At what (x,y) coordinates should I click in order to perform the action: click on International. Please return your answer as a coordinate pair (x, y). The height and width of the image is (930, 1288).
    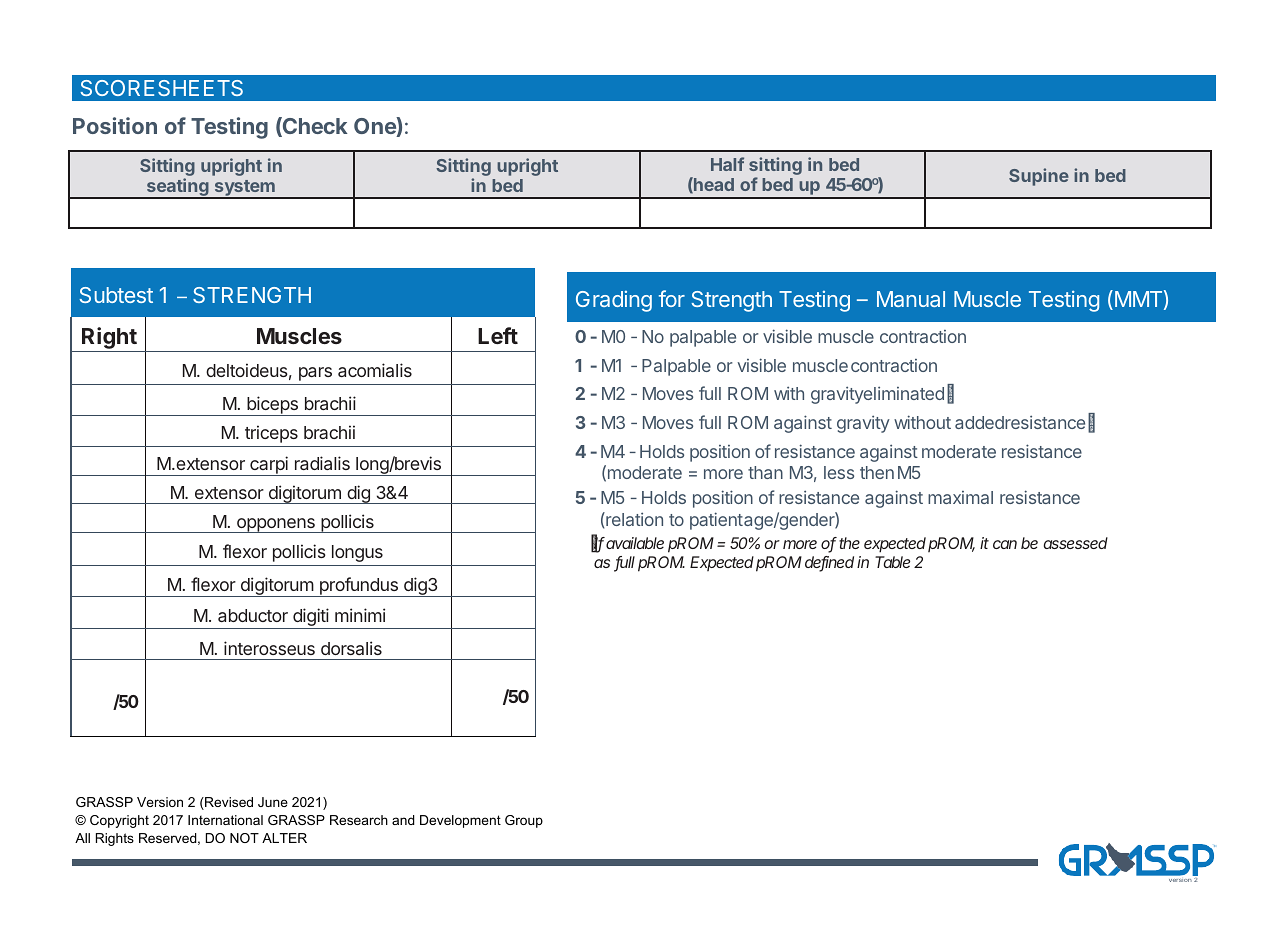
    Looking at the image, I should click on (225, 820).
